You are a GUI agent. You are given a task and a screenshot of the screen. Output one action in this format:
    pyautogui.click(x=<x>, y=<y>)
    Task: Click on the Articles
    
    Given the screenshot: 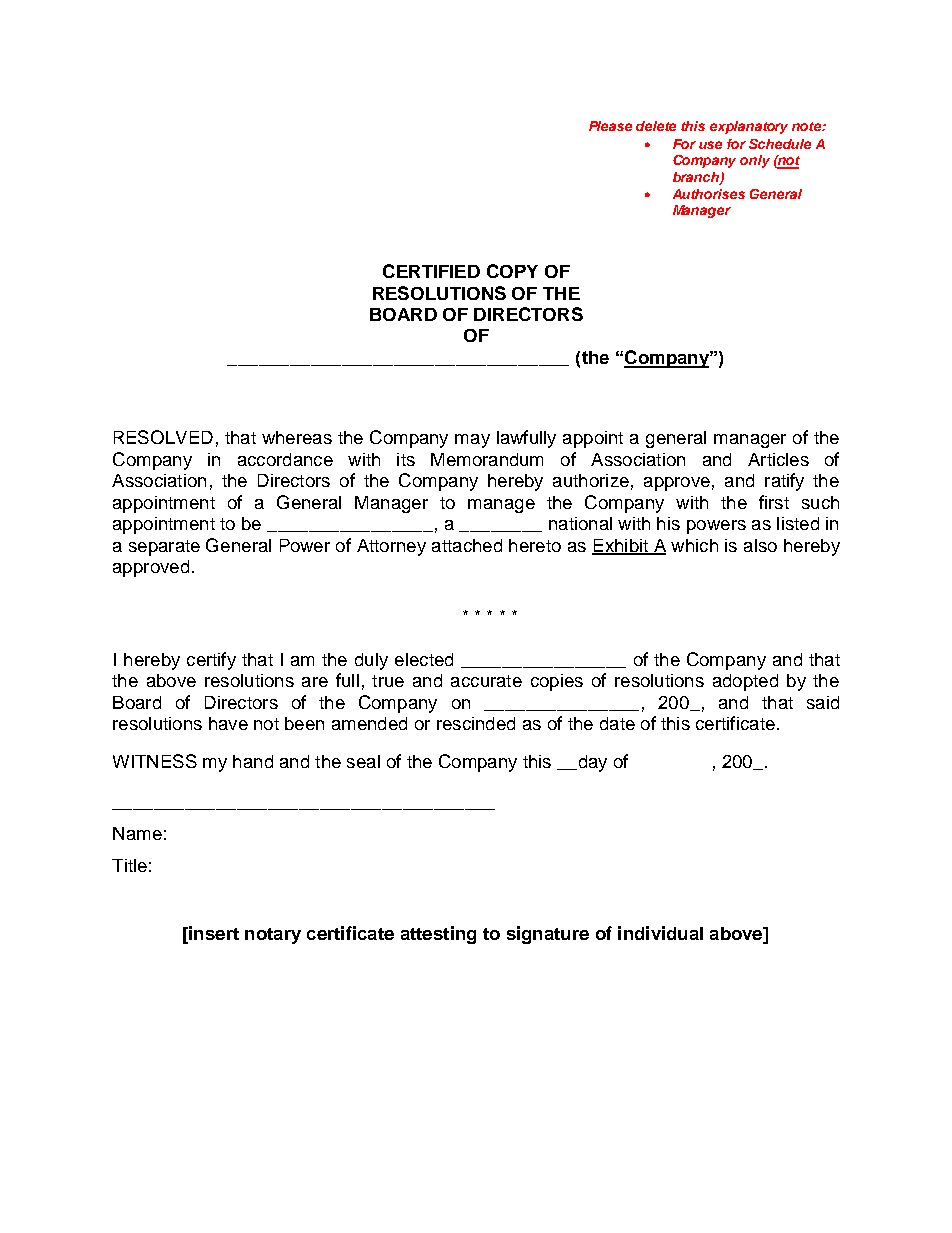 What is the action you would take?
    pyautogui.click(x=778, y=459)
